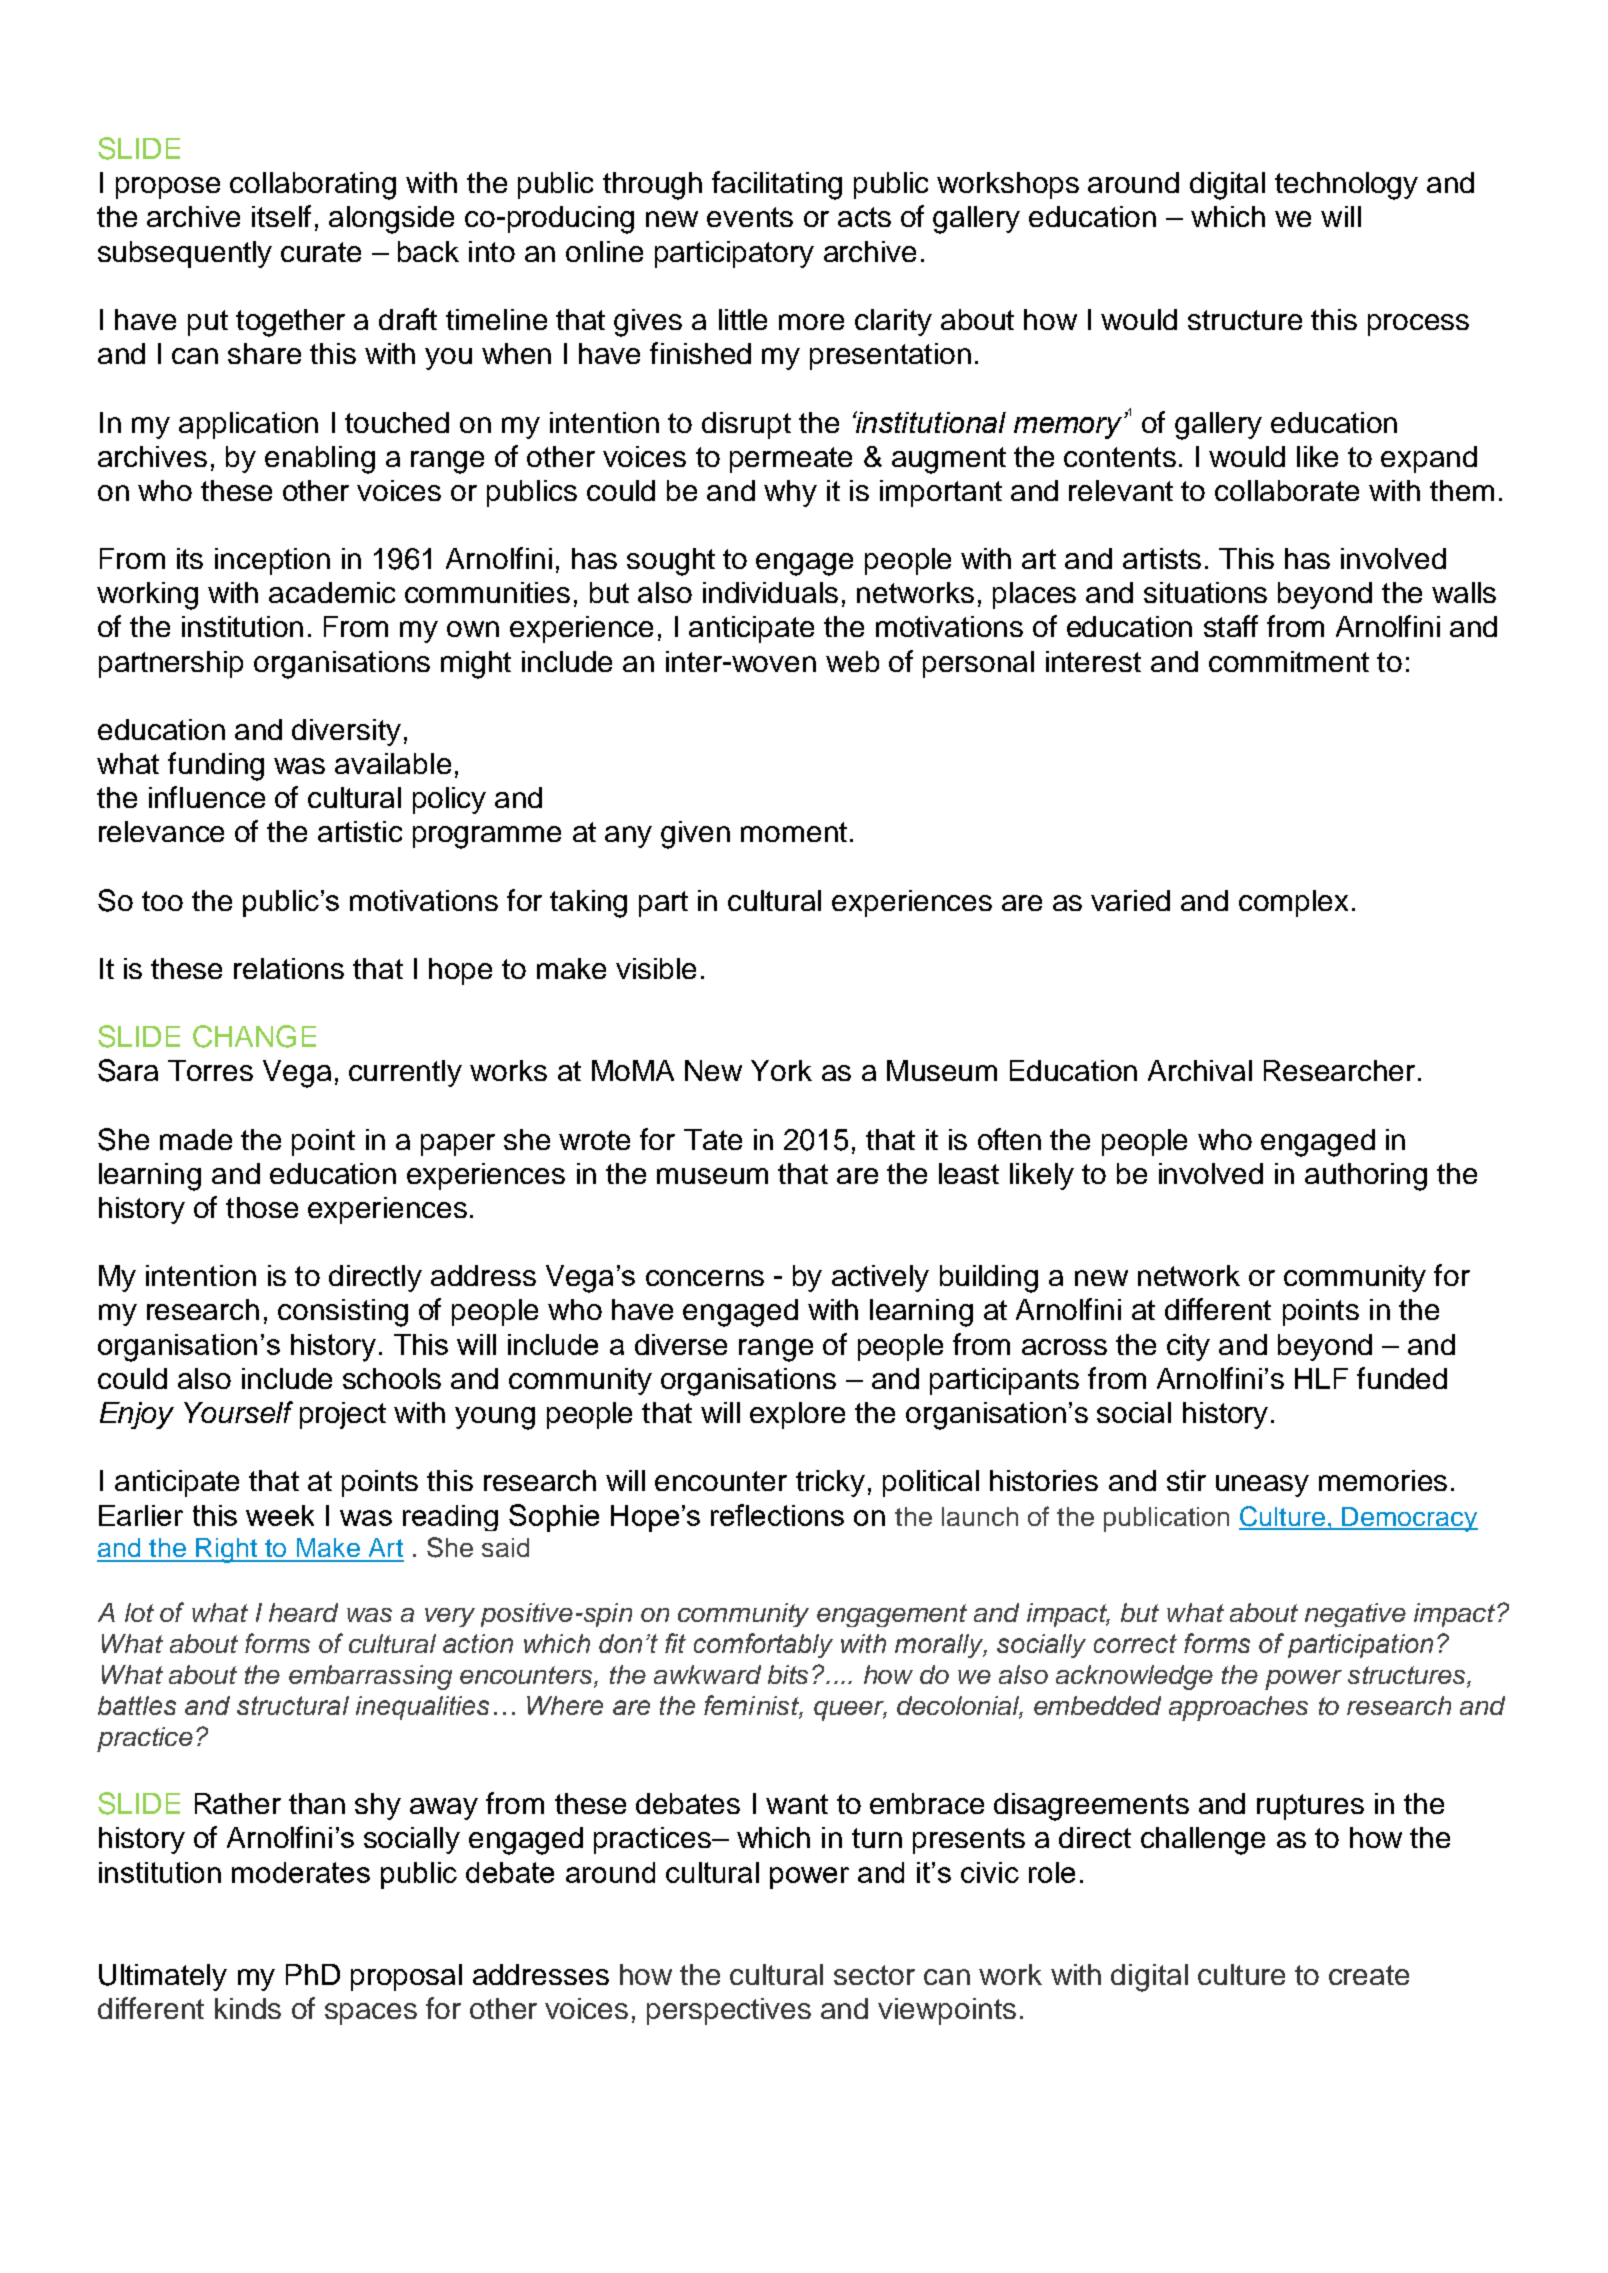  What do you see at coordinates (781, 1070) in the screenshot?
I see `York` at bounding box center [781, 1070].
